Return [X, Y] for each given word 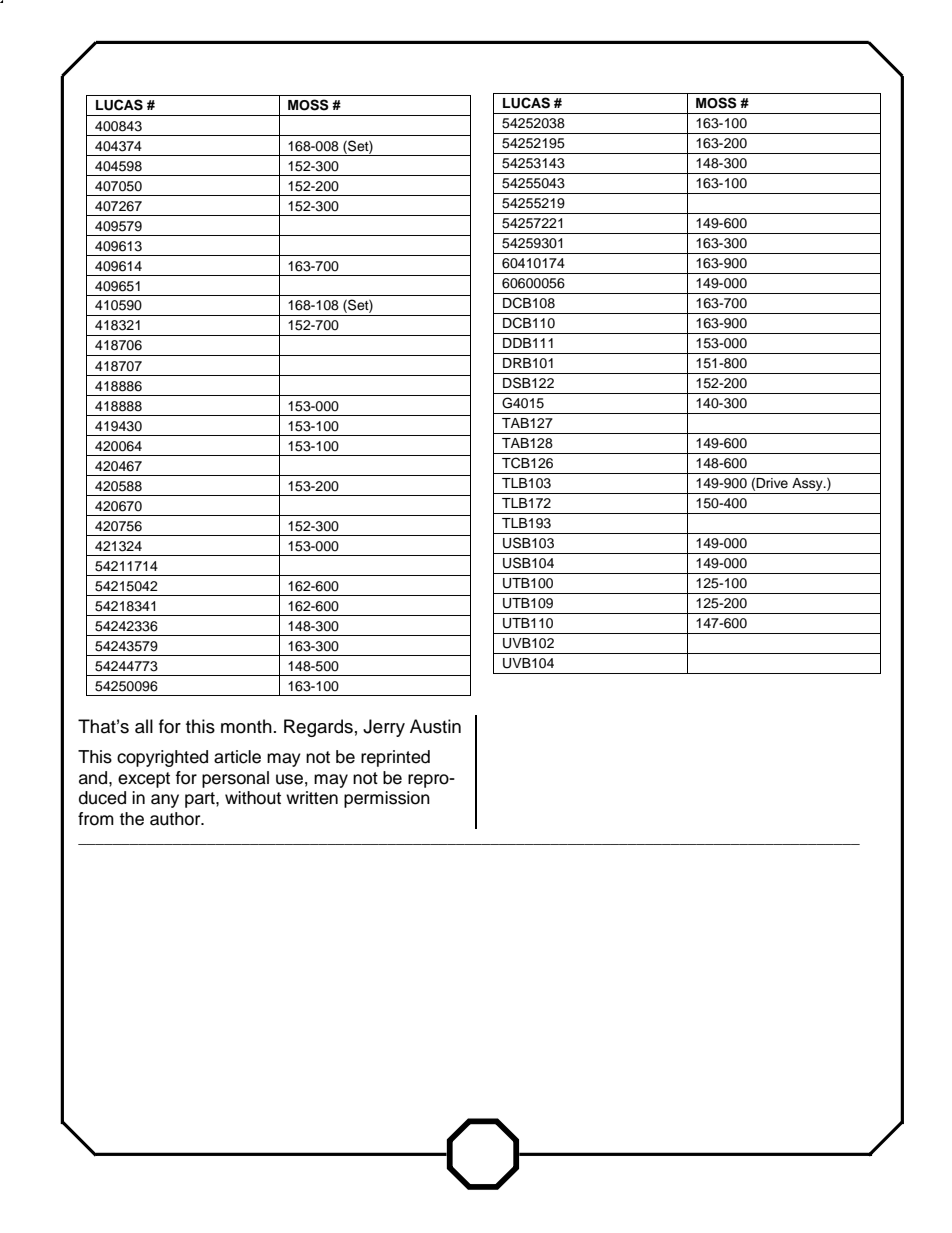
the [131, 819]
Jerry [384, 728]
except [144, 780]
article [237, 757]
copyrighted [162, 758]
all [144, 726]
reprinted [395, 758]
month [246, 726]
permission [387, 799]
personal [235, 779]
